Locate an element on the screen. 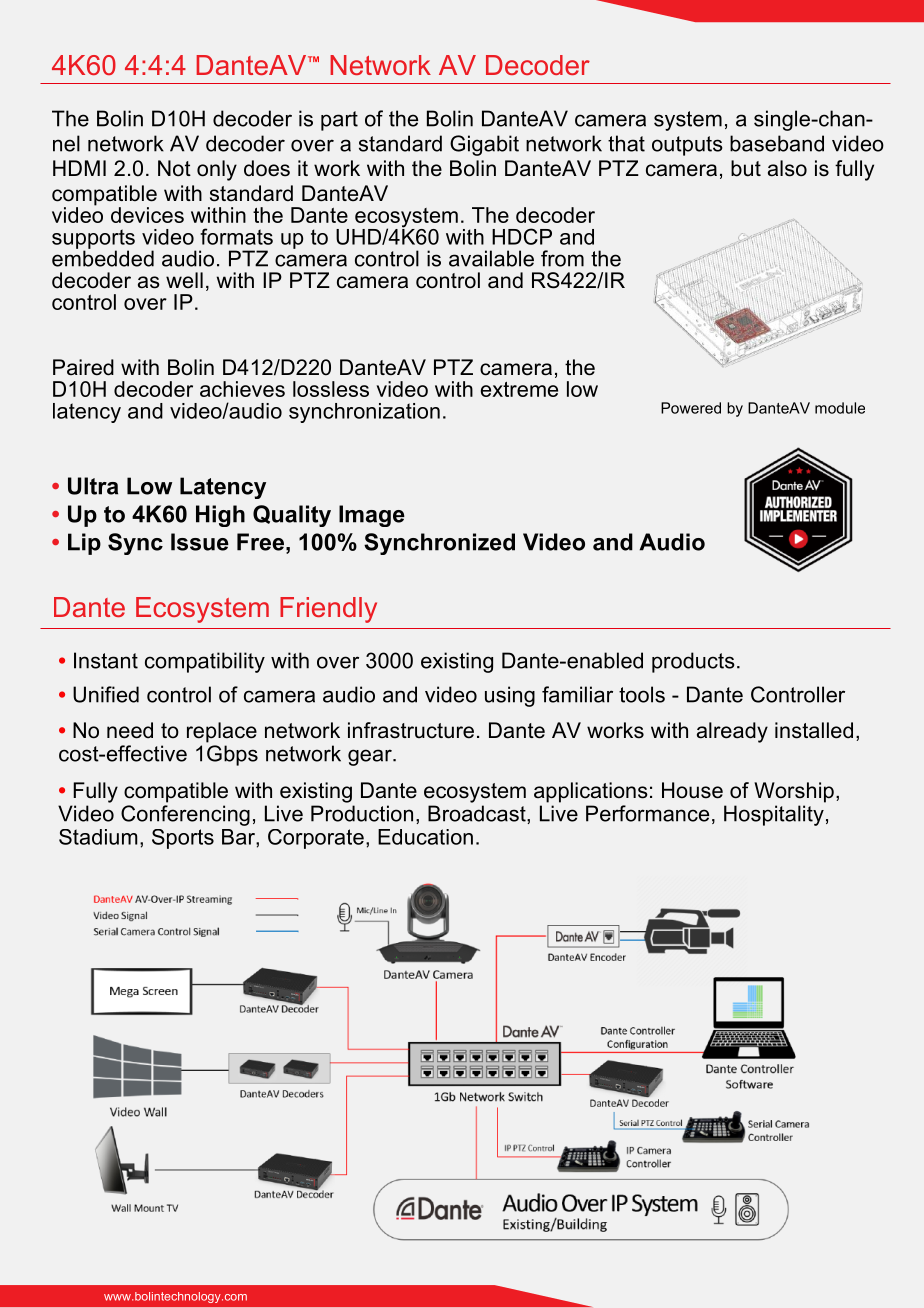 The height and width of the screenshot is (1308, 924). Hospitality is located at coordinates (774, 815).
